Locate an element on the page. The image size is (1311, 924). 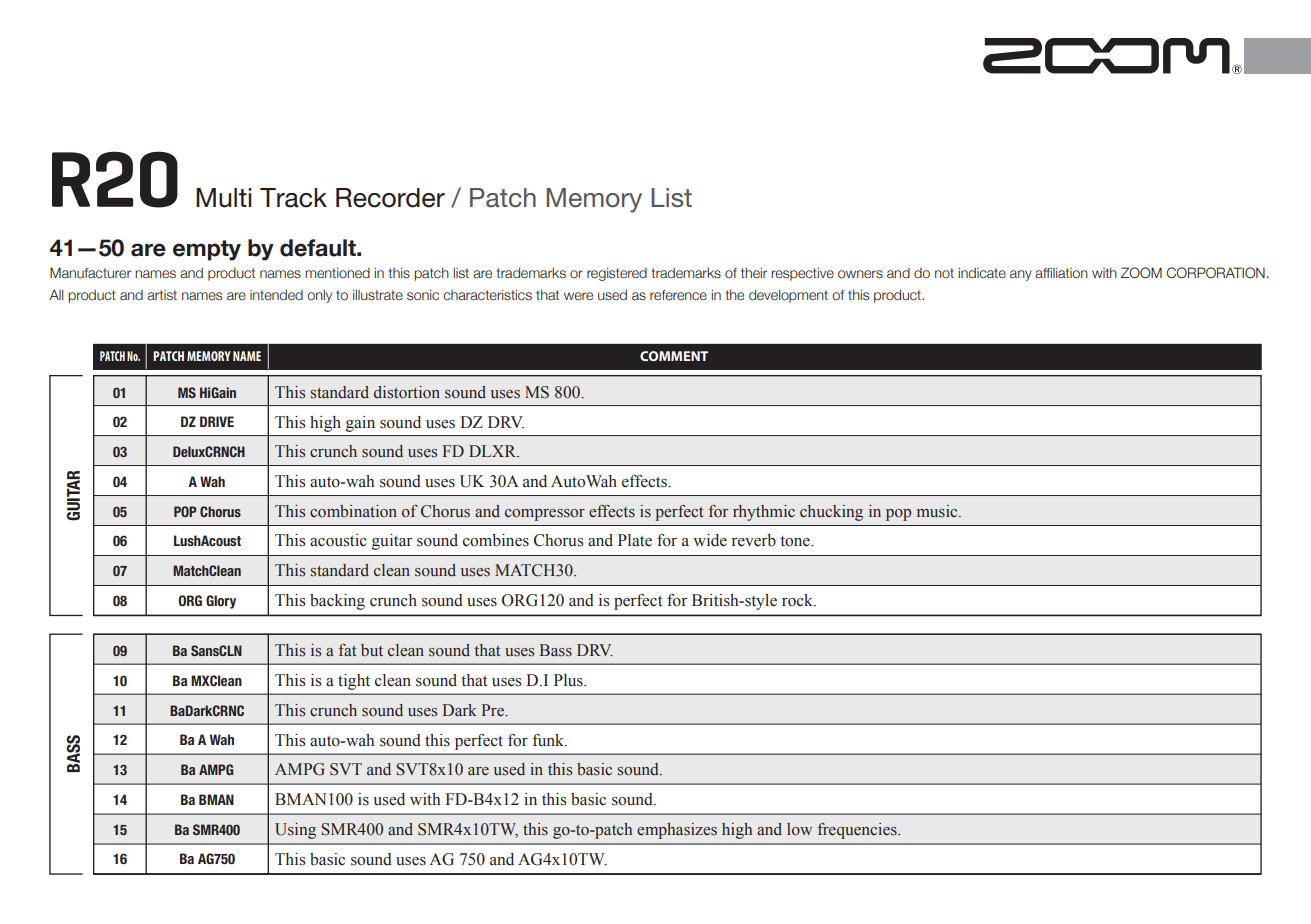
Using is located at coordinates (295, 831).
